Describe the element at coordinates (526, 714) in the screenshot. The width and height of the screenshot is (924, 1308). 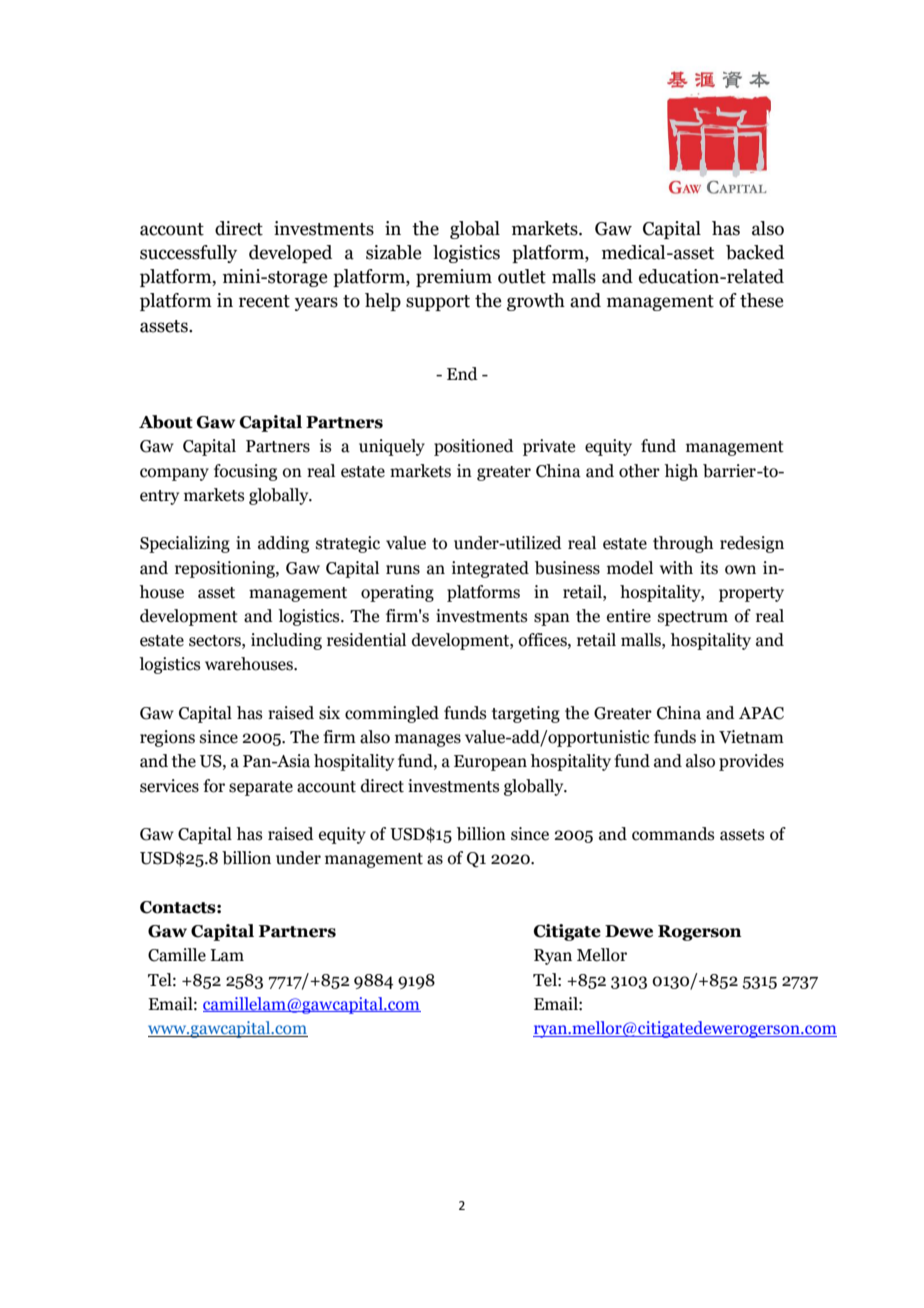
I see `targeting` at that location.
